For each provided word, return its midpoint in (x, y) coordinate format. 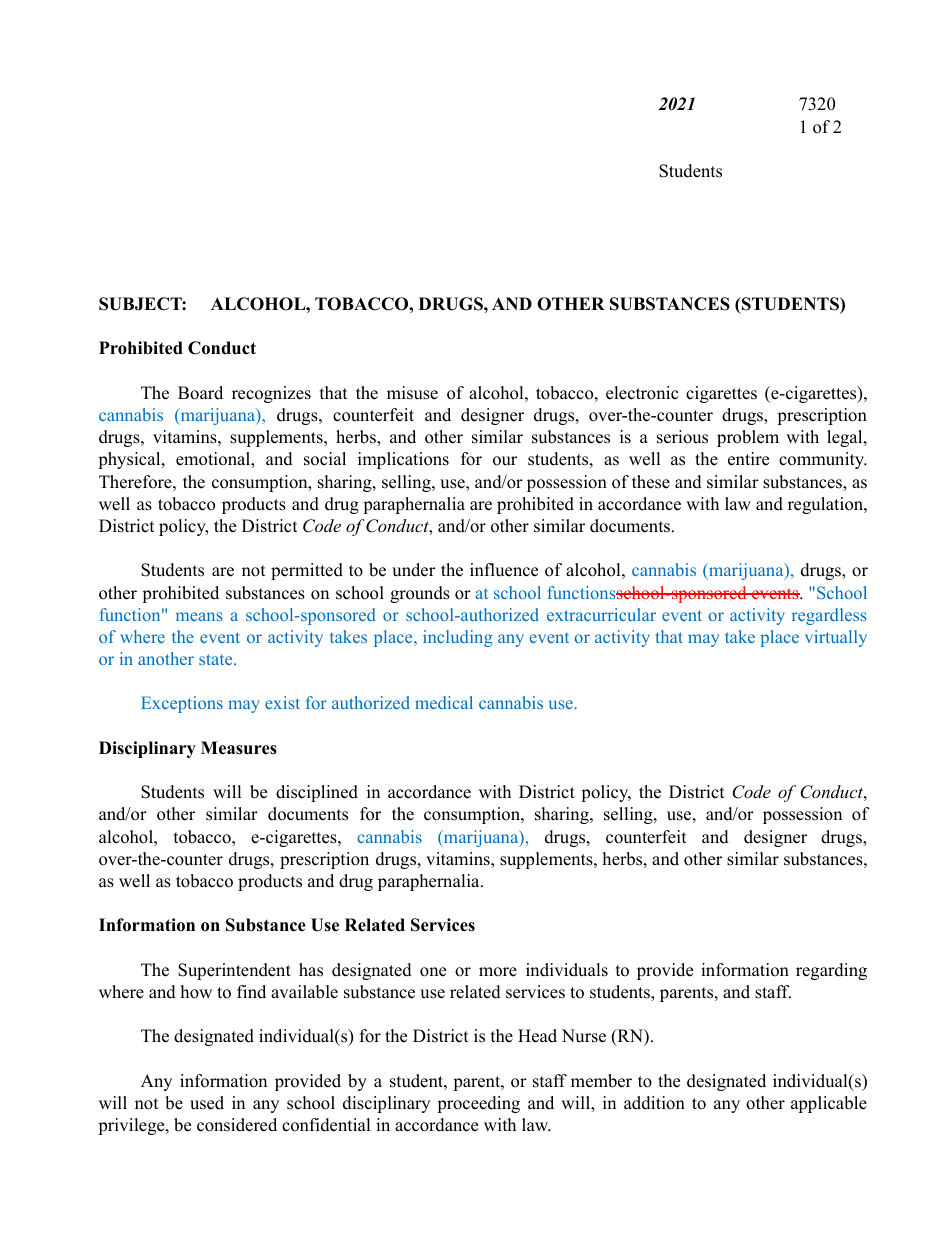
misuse (412, 393)
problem (748, 438)
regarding (831, 971)
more (498, 972)
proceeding (478, 1104)
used (207, 1103)
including (458, 638)
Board (200, 393)
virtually (836, 638)
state (217, 659)
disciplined (317, 793)
